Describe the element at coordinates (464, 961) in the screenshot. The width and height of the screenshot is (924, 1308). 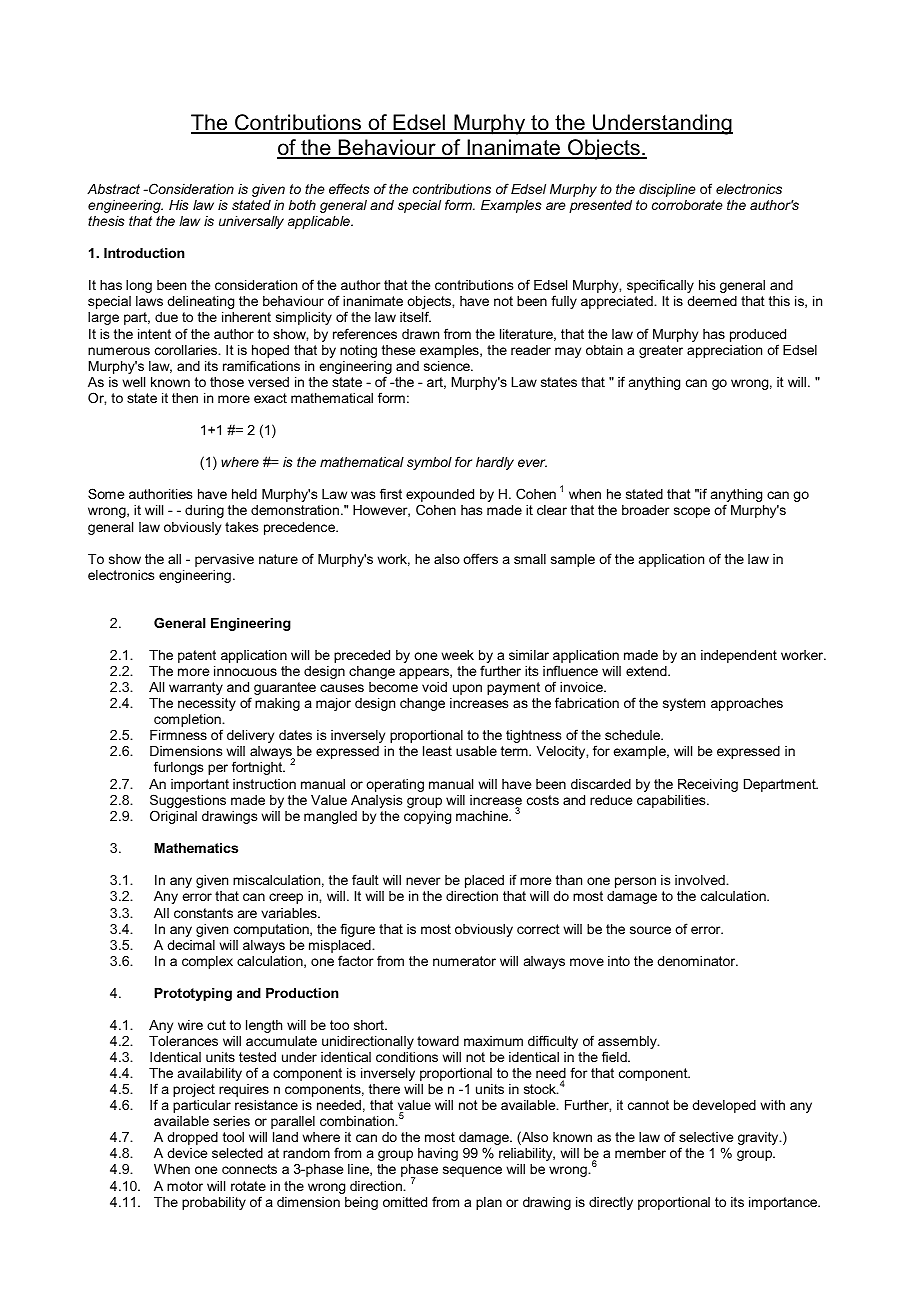
I see `numerator` at that location.
